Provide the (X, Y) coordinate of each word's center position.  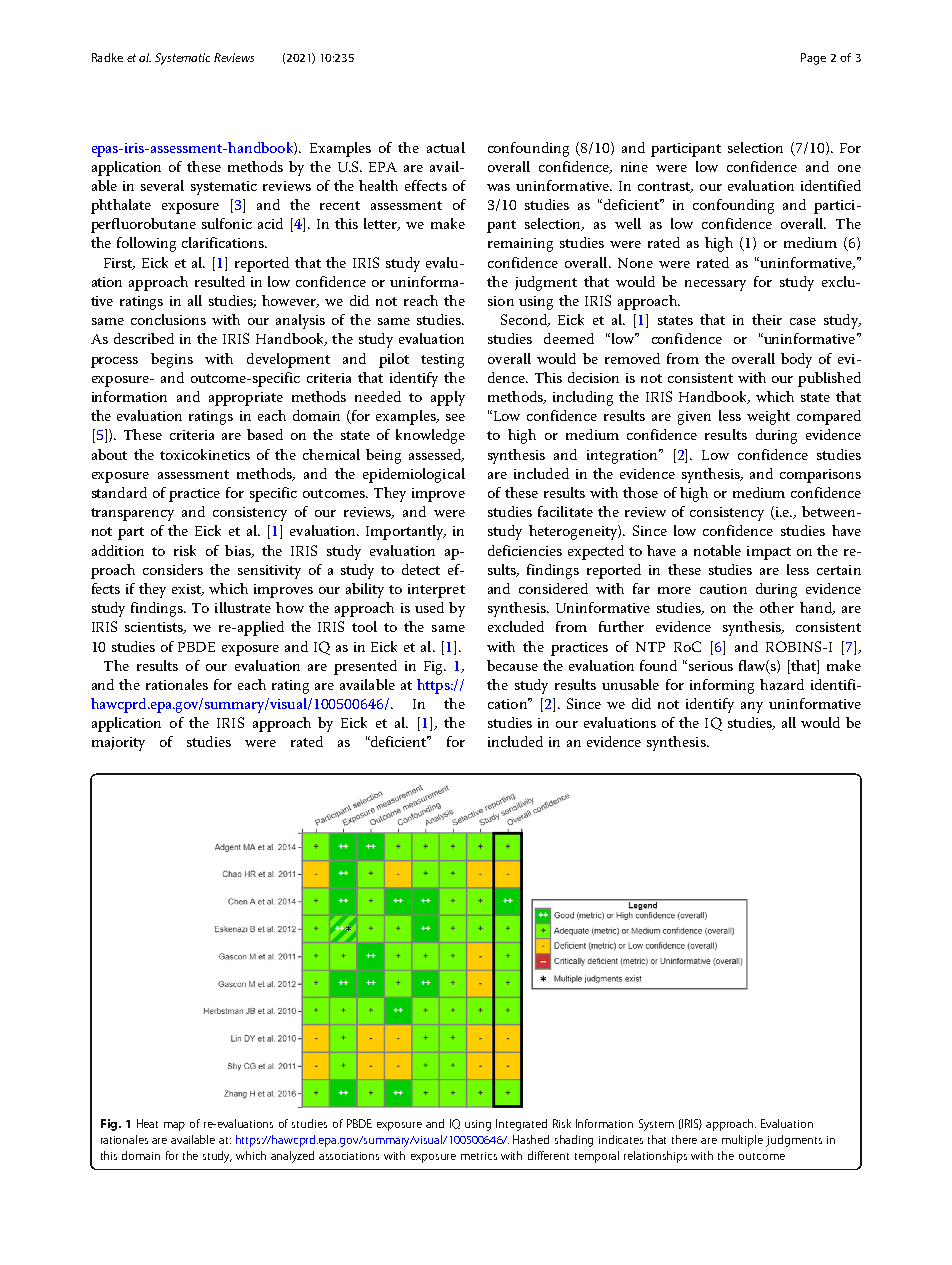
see (455, 417)
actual (446, 147)
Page (813, 59)
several (162, 185)
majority (118, 744)
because (512, 665)
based (265, 434)
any (752, 707)
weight (768, 417)
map (174, 1126)
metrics (479, 1156)
